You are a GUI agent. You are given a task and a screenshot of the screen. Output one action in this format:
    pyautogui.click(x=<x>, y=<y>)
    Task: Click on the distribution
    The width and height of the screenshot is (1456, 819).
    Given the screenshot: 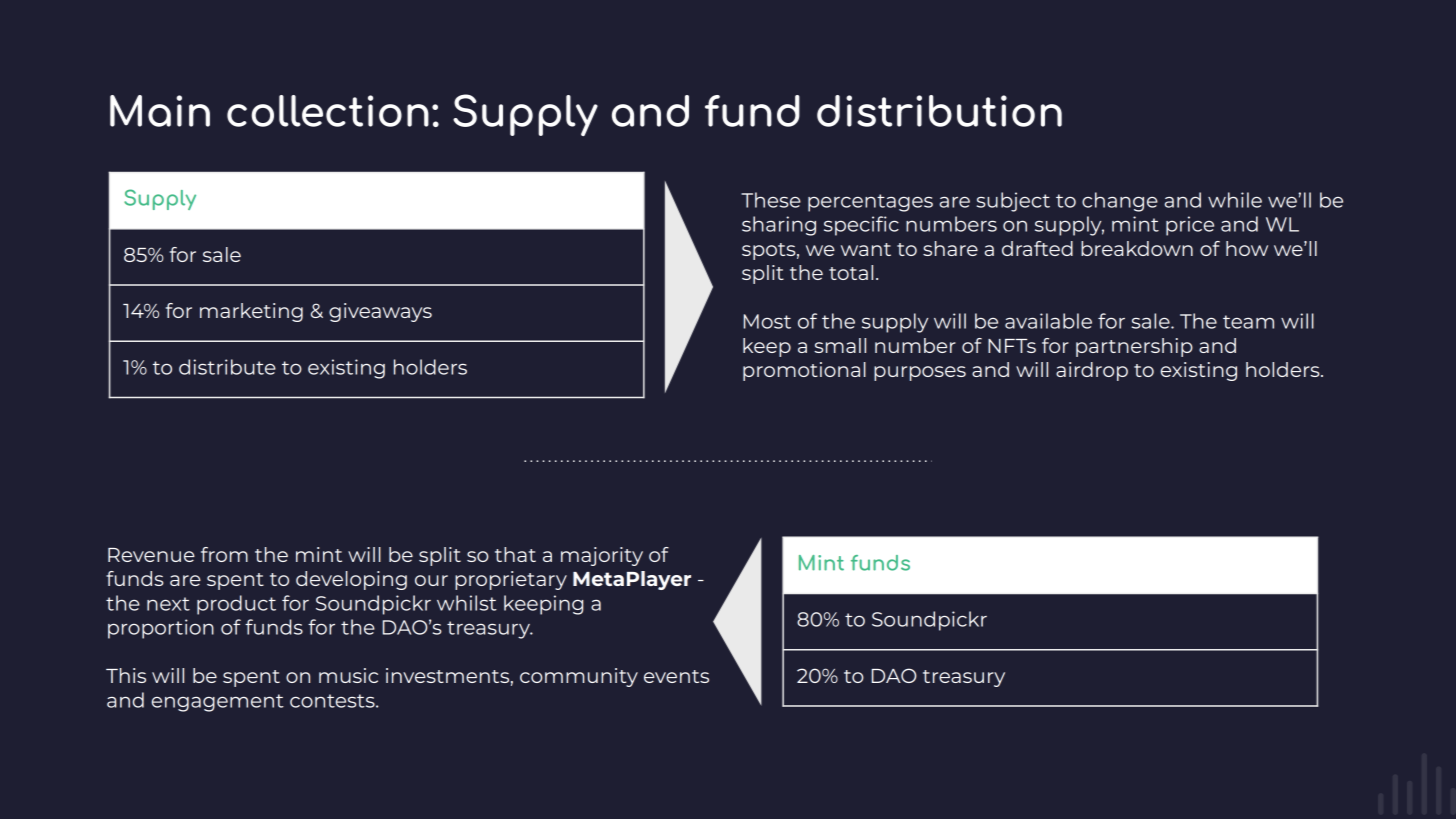 What is the action you would take?
    pyautogui.click(x=939, y=111)
